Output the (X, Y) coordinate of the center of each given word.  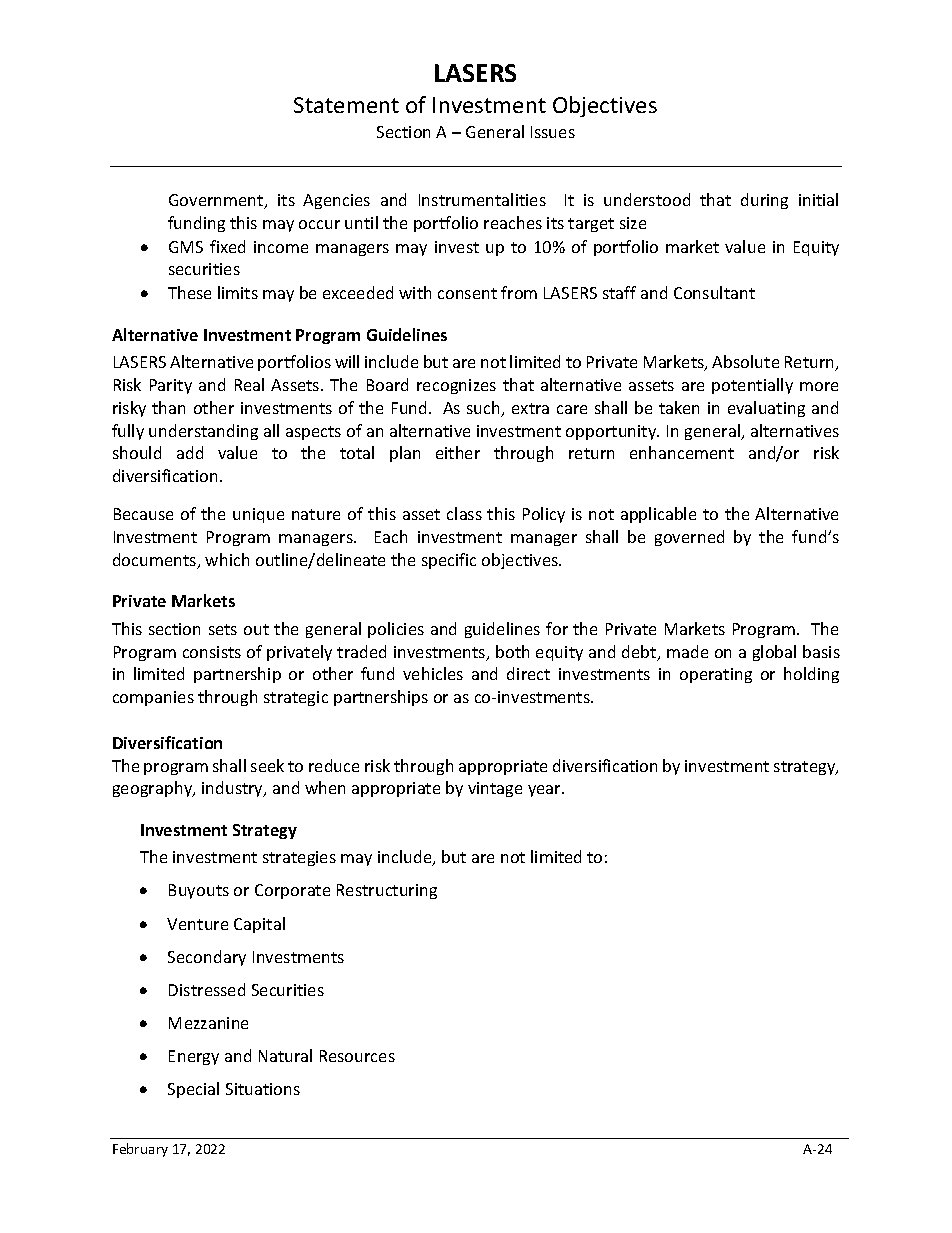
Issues (553, 132)
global (774, 653)
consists (212, 652)
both (512, 651)
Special (193, 1090)
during (764, 201)
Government (217, 201)
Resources (357, 1056)
